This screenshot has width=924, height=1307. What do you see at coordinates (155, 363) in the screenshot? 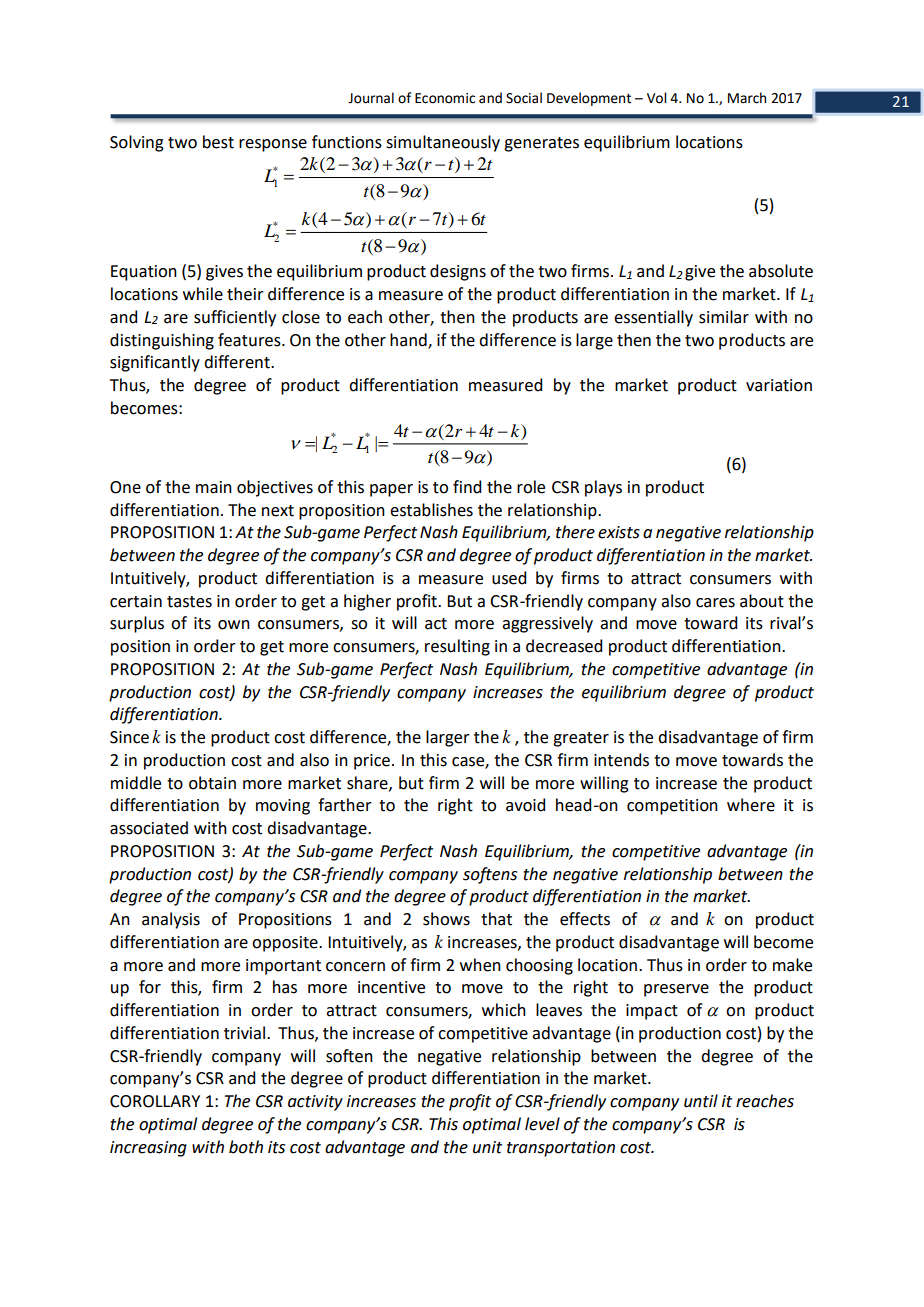
I see `significantly` at bounding box center [155, 363].
